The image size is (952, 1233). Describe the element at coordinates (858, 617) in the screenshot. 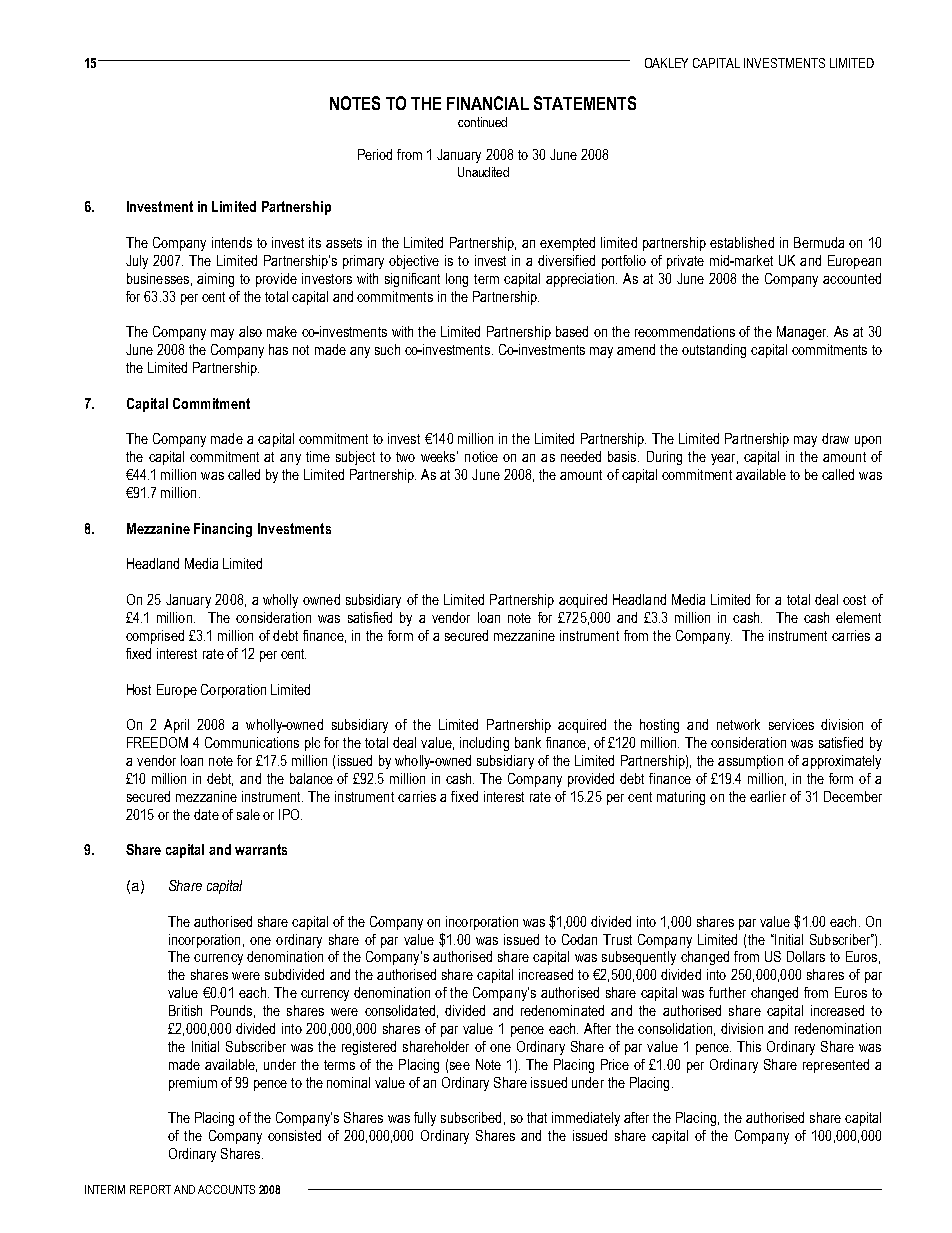

I see `element` at that location.
